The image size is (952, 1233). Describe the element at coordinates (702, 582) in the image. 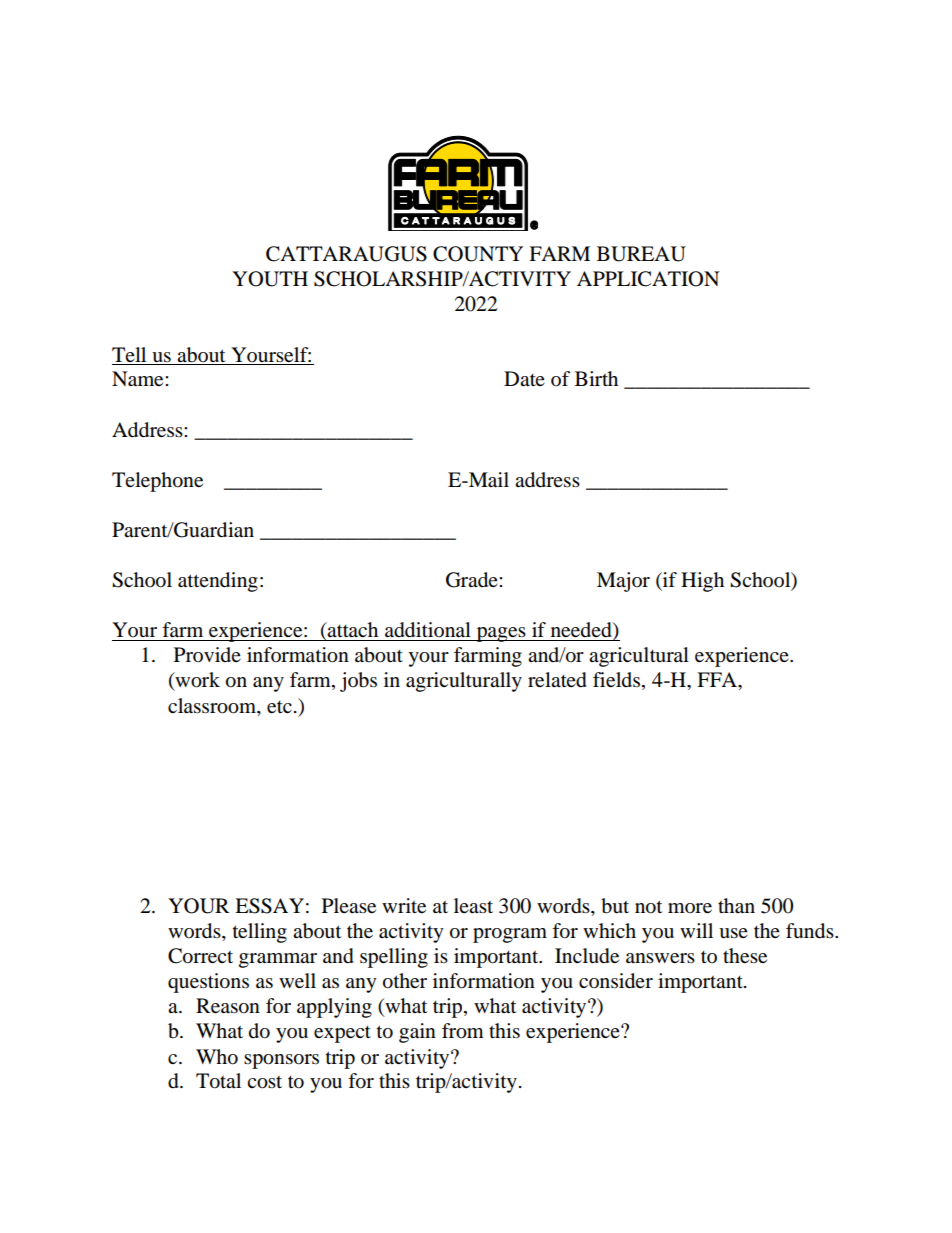

I see `High` at that location.
